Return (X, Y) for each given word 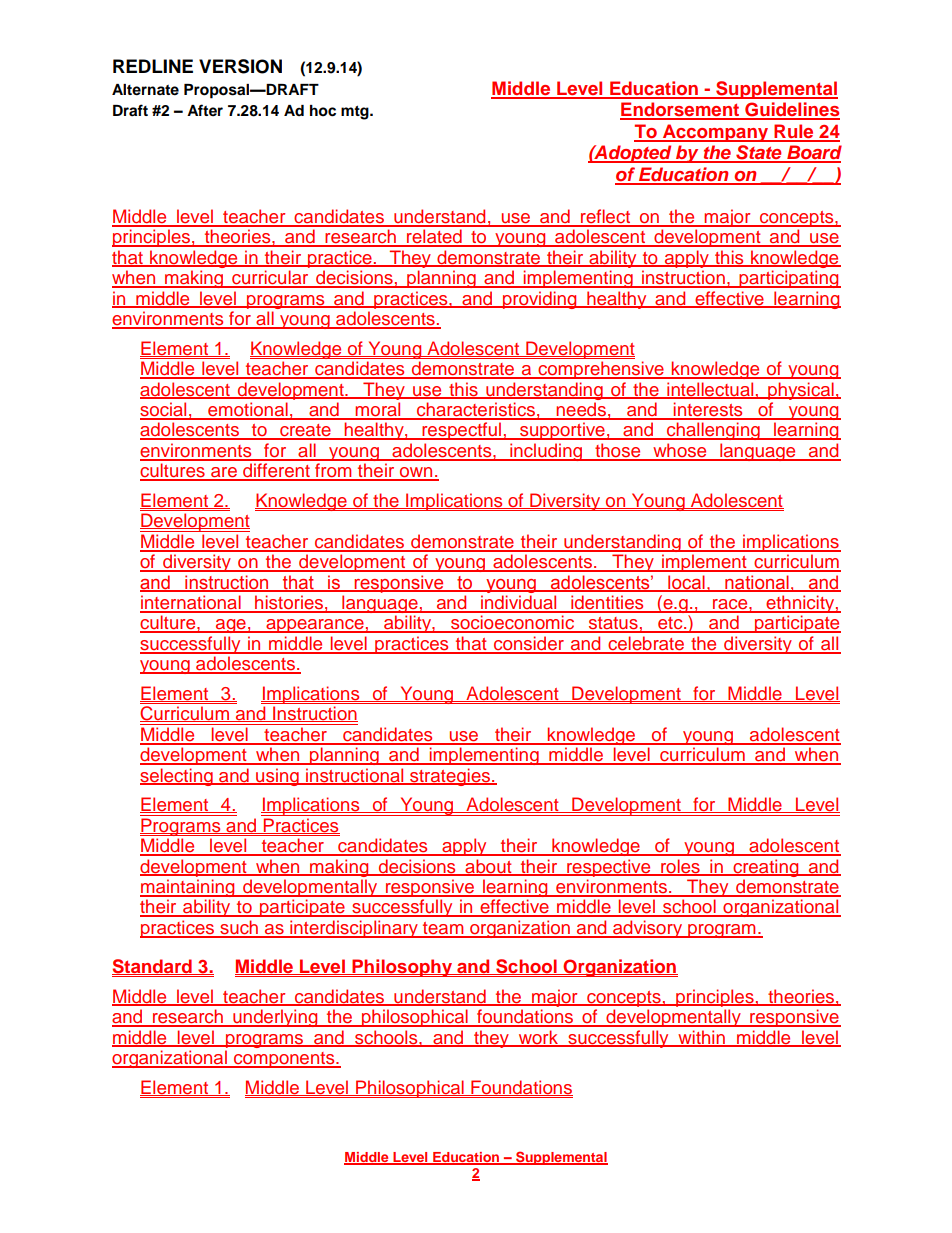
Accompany (716, 133)
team (443, 929)
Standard (153, 967)
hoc (323, 111)
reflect (606, 217)
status (613, 624)
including (546, 452)
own (416, 473)
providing (540, 300)
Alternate (145, 90)
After (205, 110)
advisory (648, 929)
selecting (177, 777)
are (224, 473)
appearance (315, 626)
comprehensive (601, 370)
